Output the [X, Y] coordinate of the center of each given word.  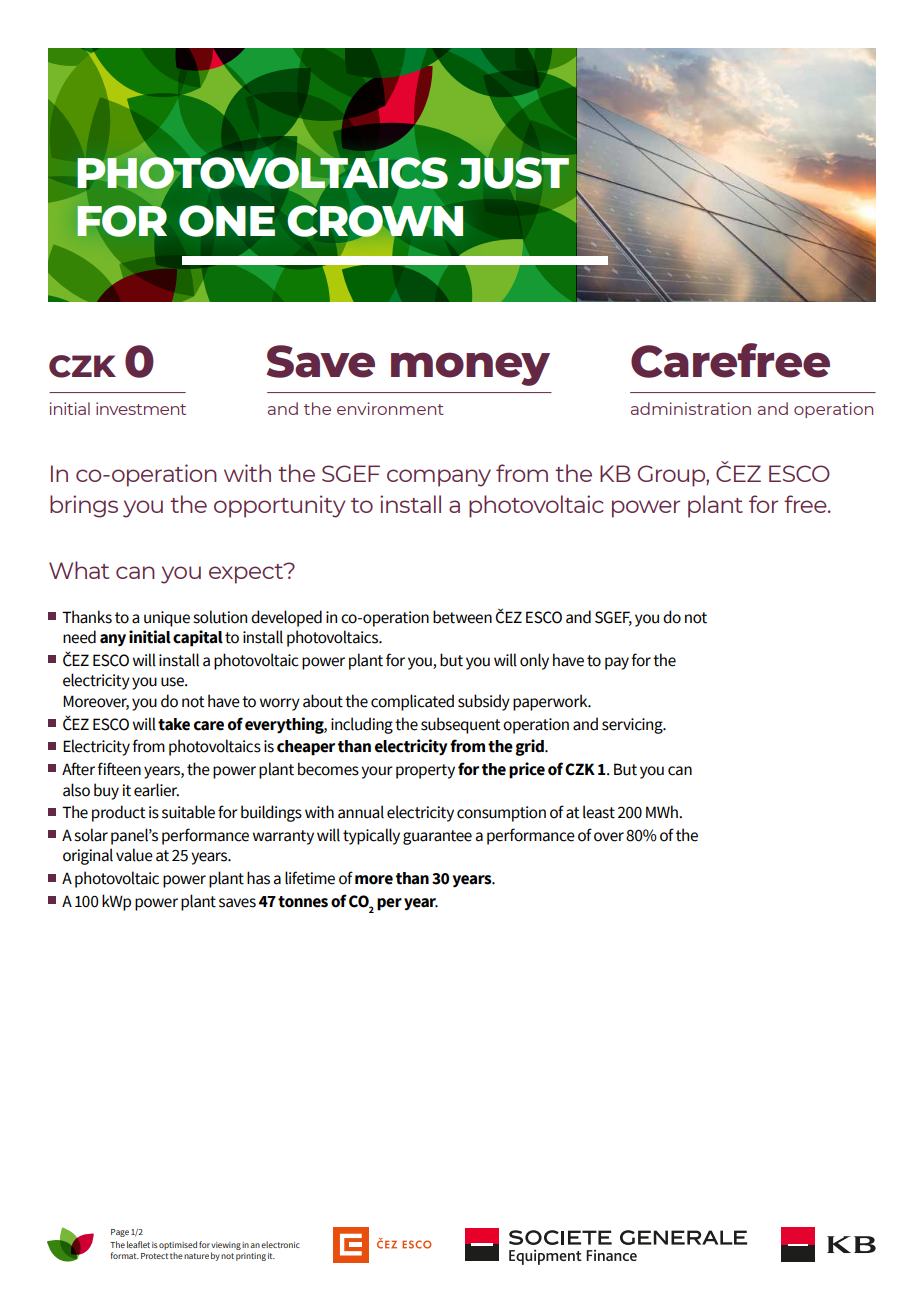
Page [120, 1233]
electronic [280, 1244]
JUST [513, 172]
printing [251, 1257]
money [470, 369]
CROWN [375, 221]
